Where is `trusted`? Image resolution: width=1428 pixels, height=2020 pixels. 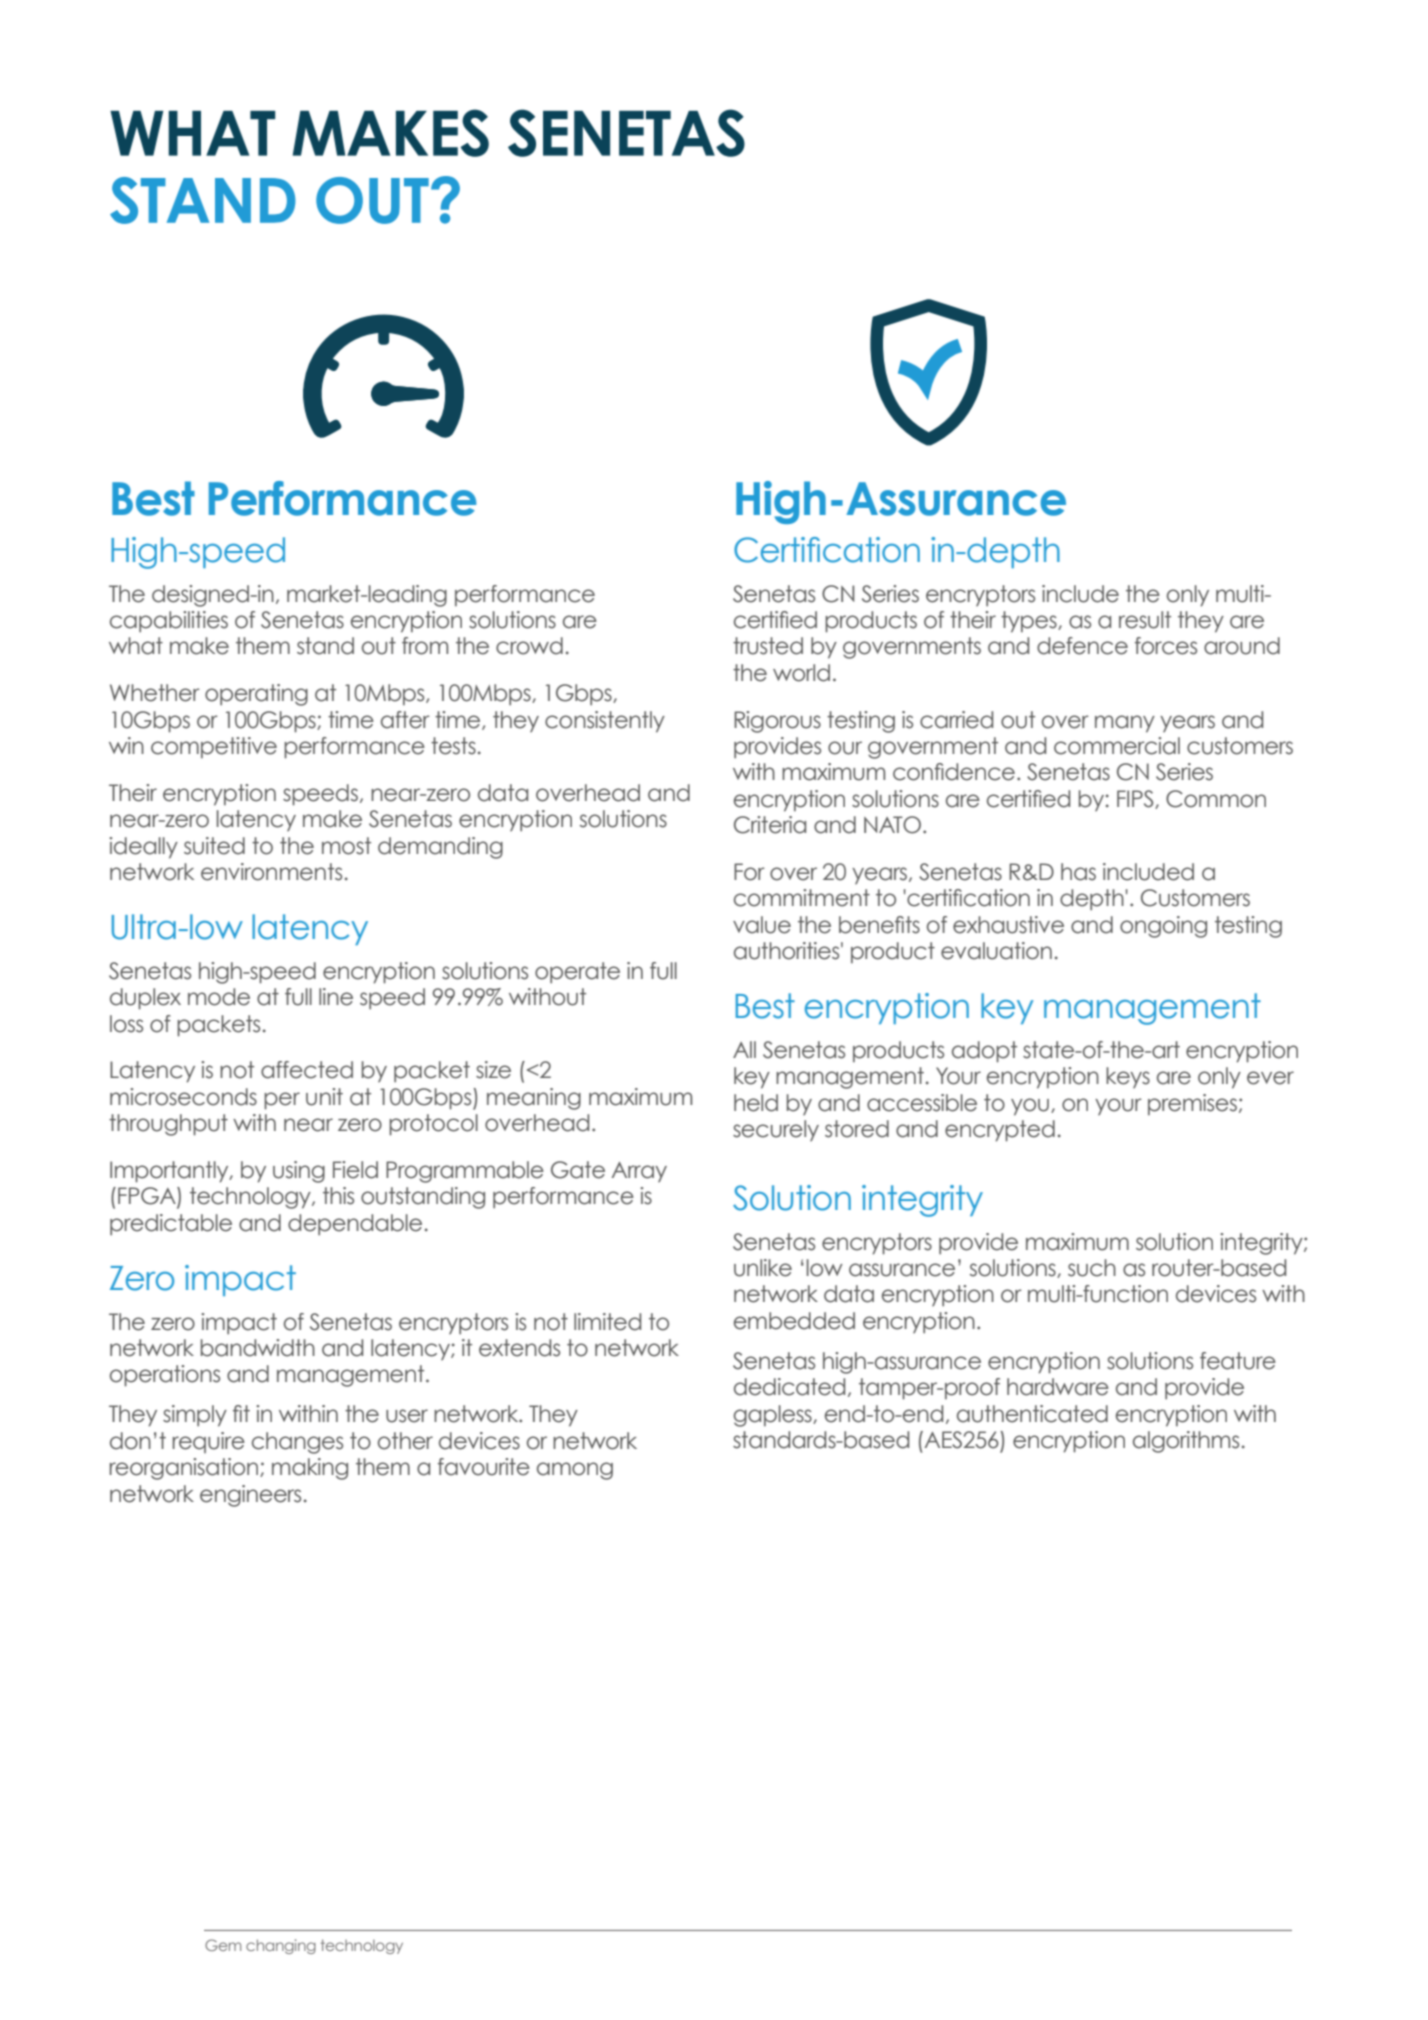
trusted is located at coordinates (768, 646).
